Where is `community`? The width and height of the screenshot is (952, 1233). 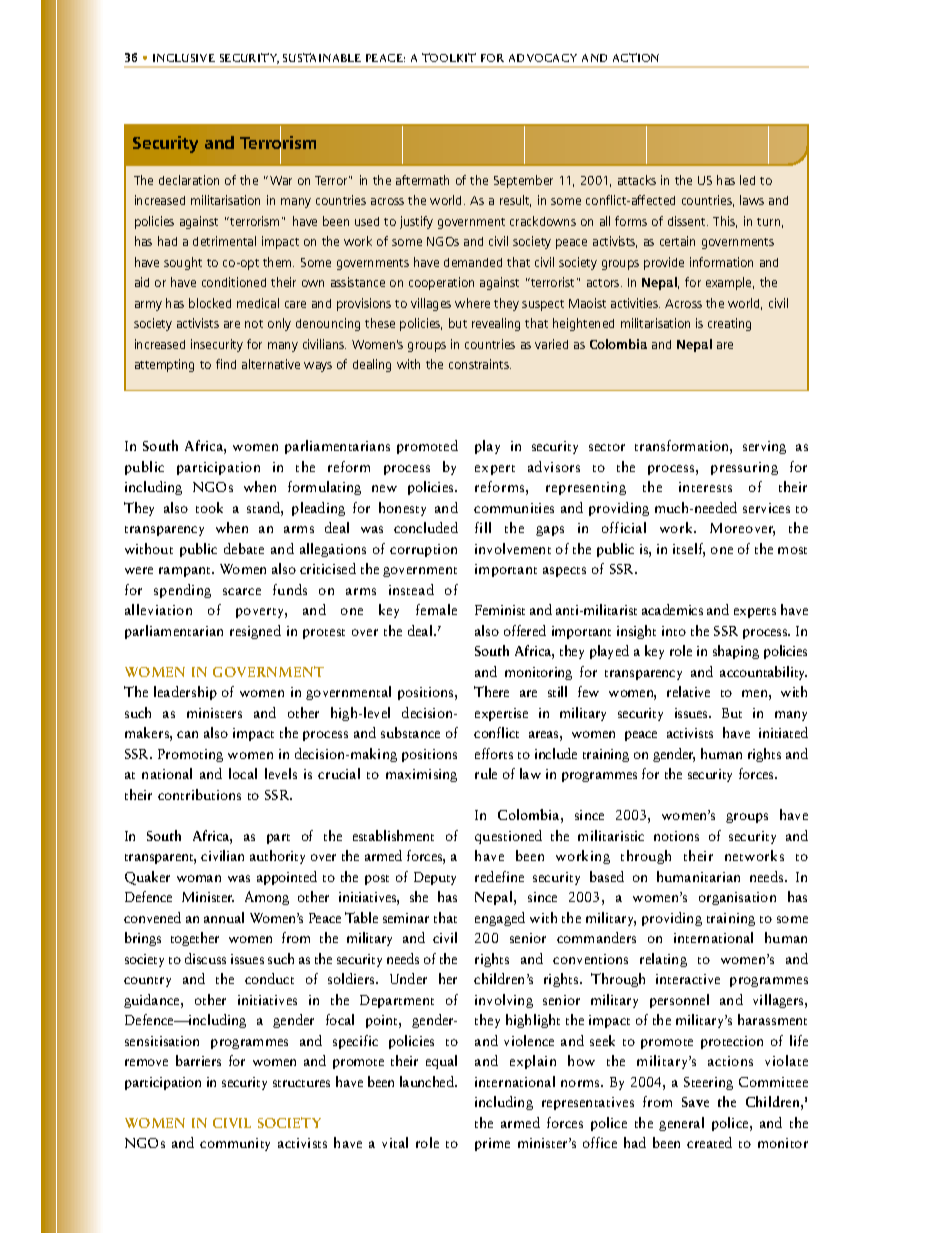 community is located at coordinates (235, 1144).
